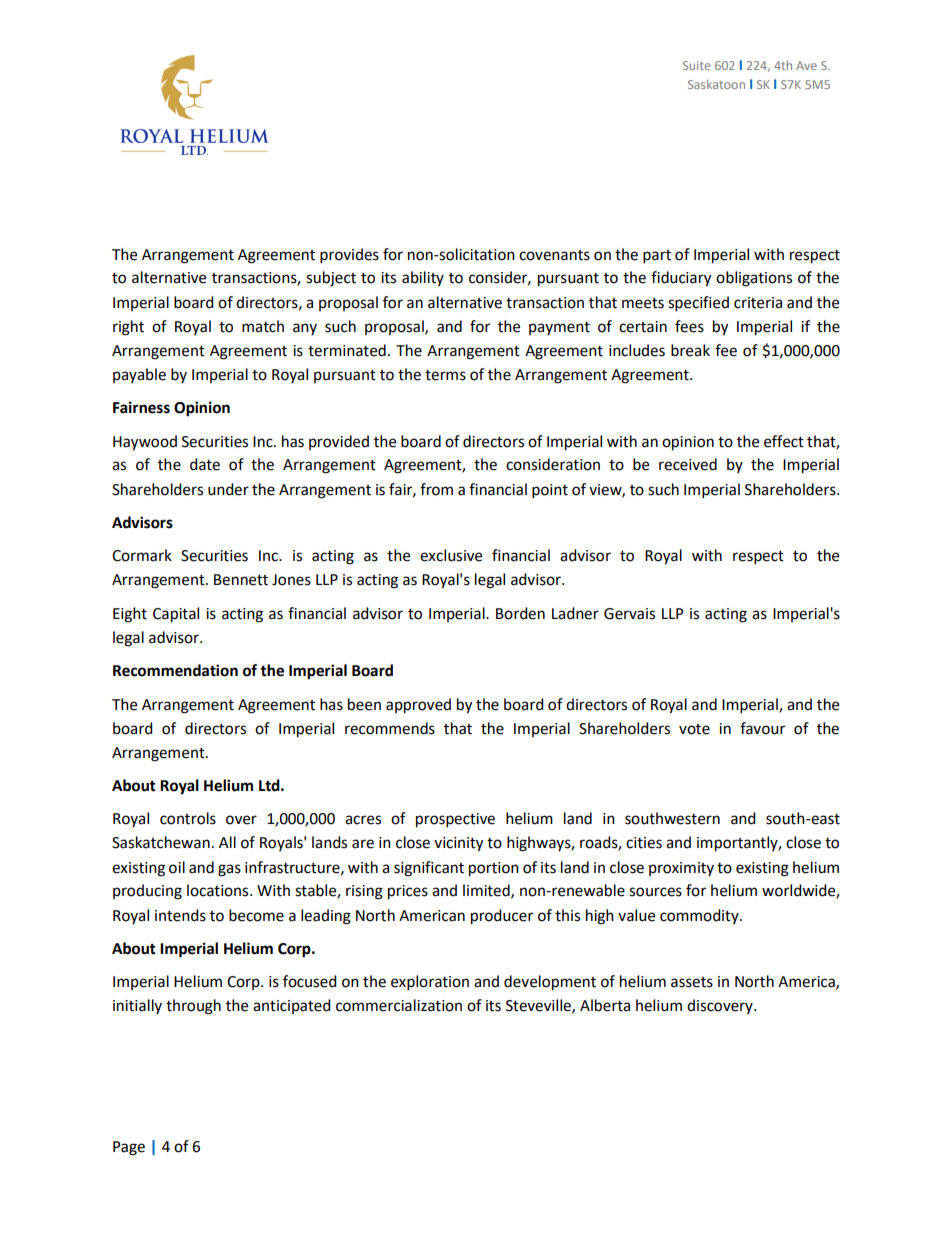  I want to click on commodity, so click(700, 916).
